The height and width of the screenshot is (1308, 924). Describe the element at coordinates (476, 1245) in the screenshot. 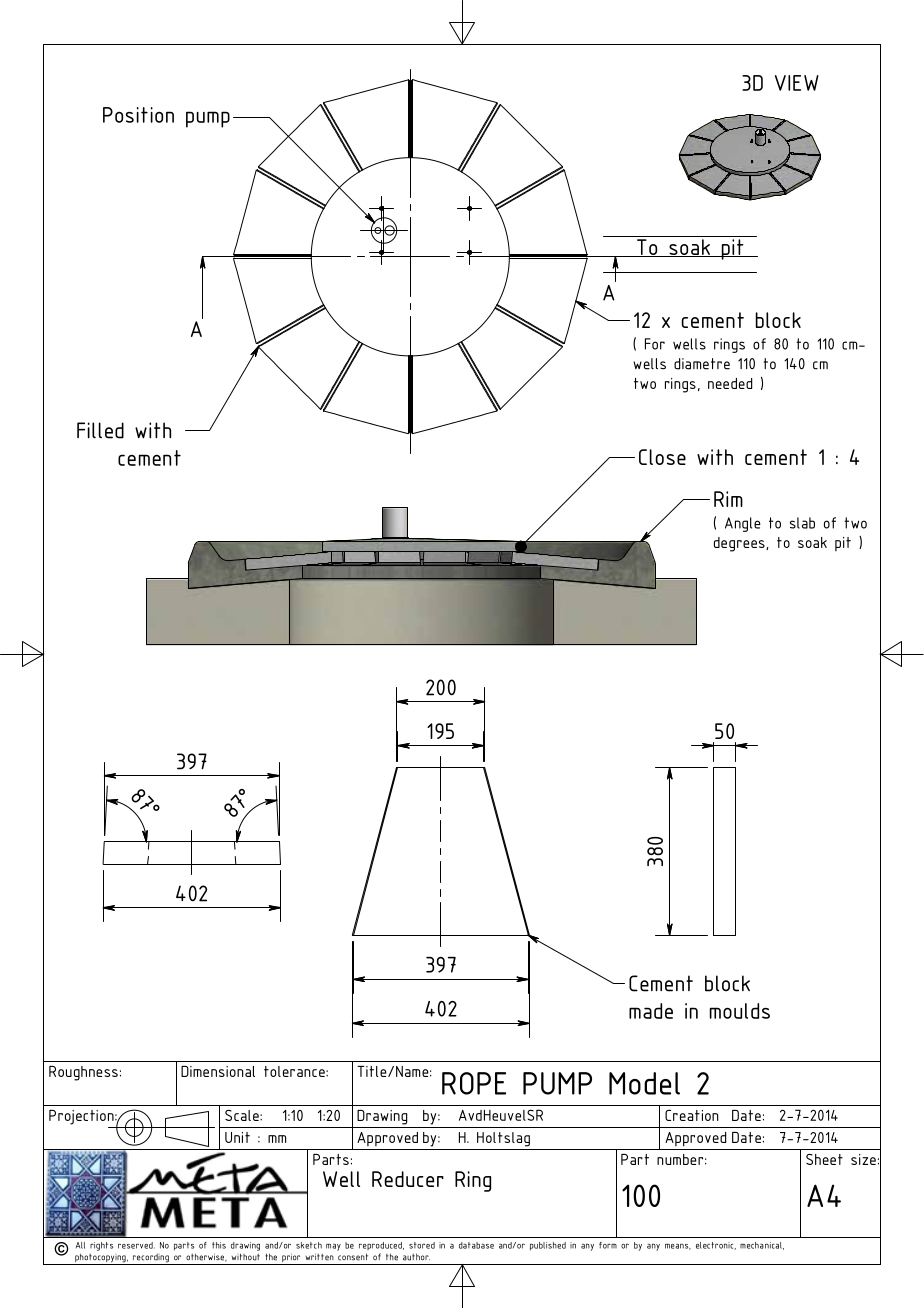

I see `database` at that location.
